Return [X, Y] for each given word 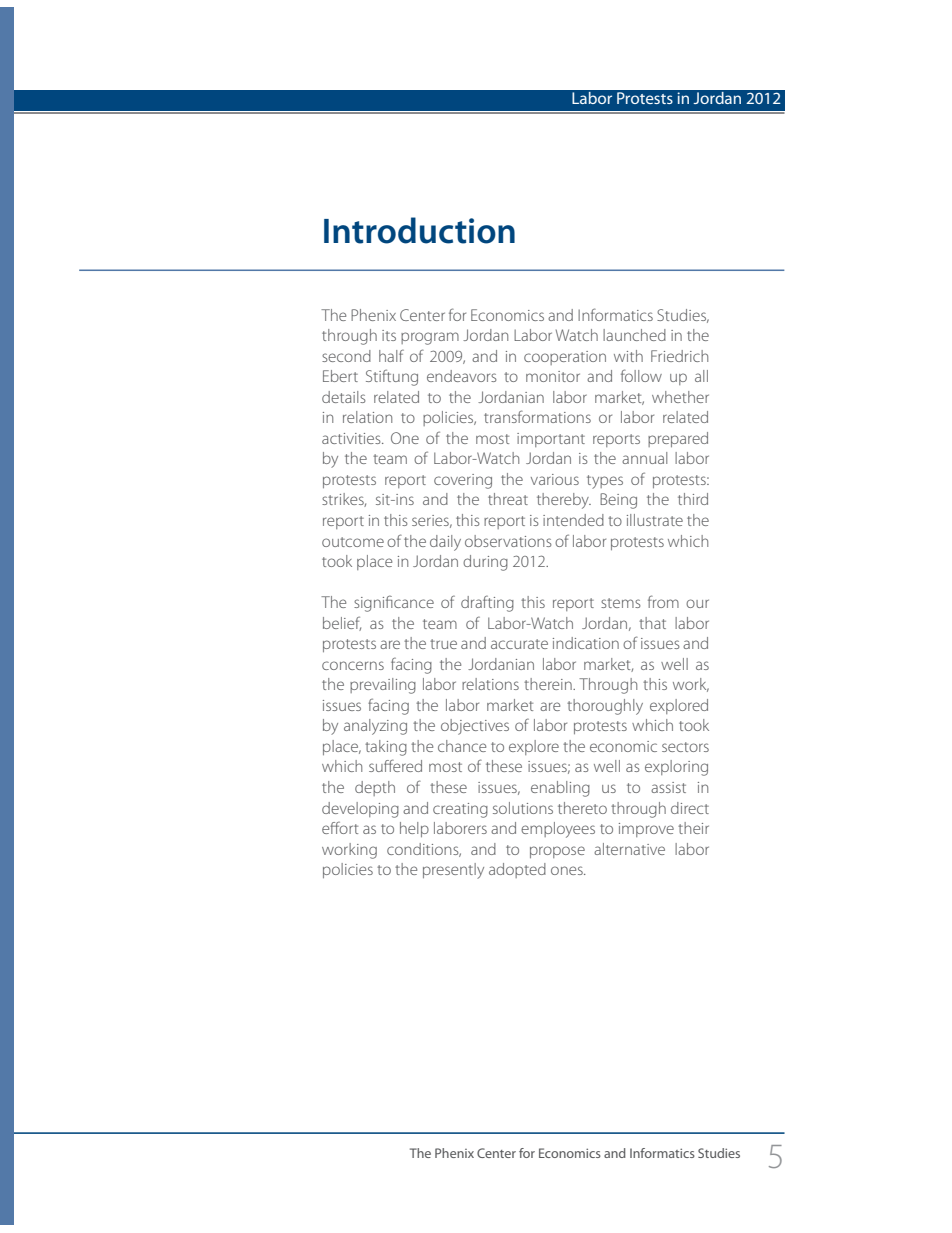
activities [352, 438]
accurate [519, 644]
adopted [517, 870]
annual [644, 458]
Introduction [419, 230]
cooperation [565, 358]
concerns [353, 665]
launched [634, 335]
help [414, 829]
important [551, 440]
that [652, 623]
